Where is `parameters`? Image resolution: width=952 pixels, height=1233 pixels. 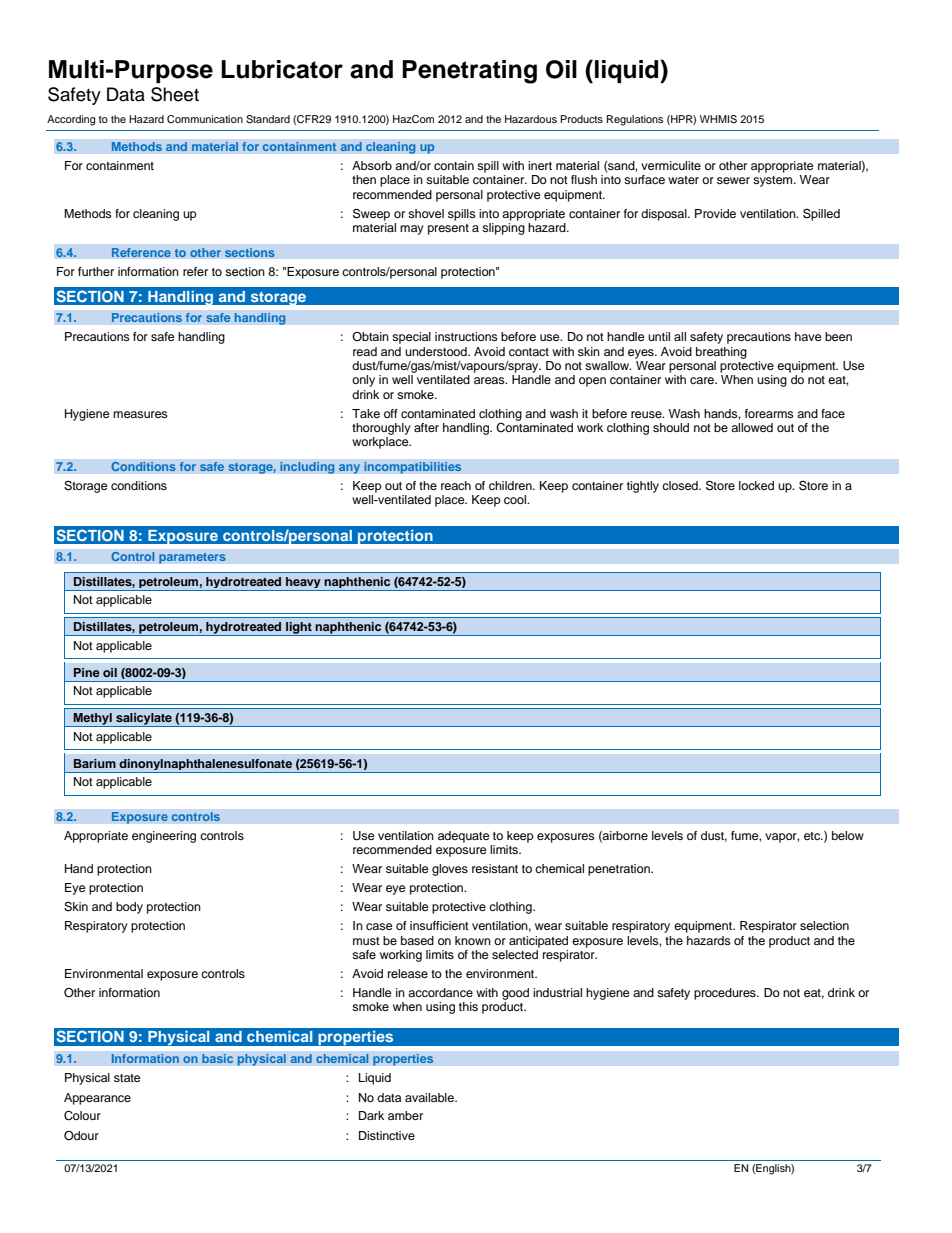
parameters is located at coordinates (192, 558).
